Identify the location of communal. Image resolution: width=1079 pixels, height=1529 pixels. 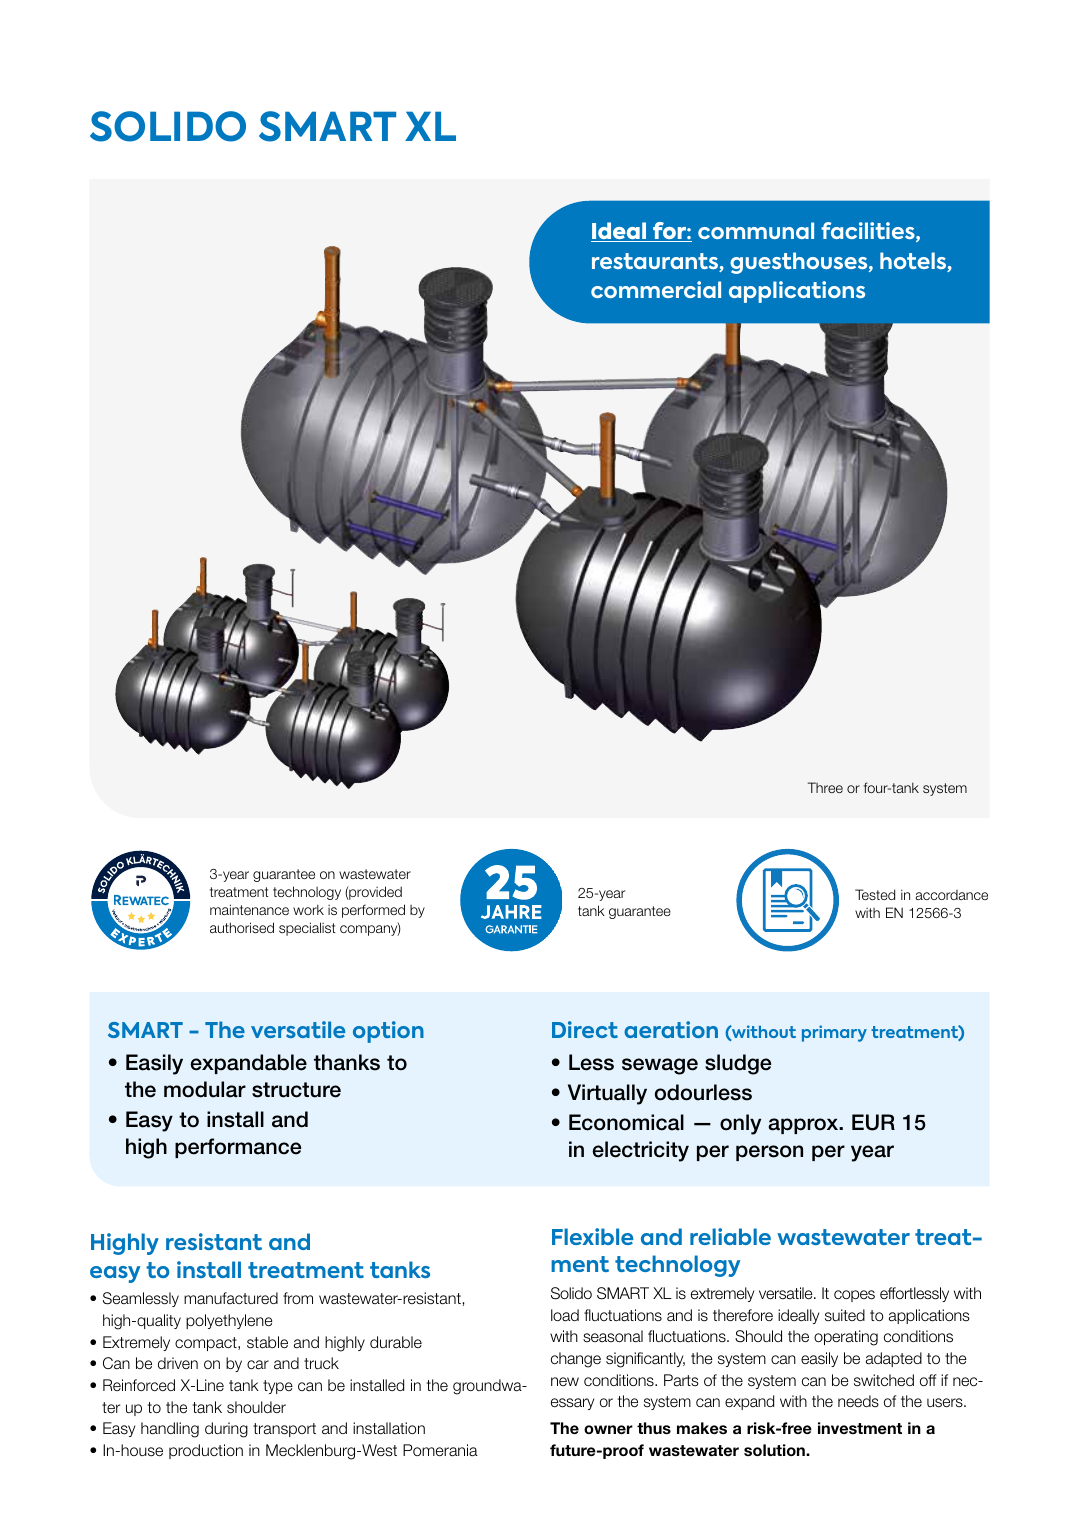
(756, 230).
